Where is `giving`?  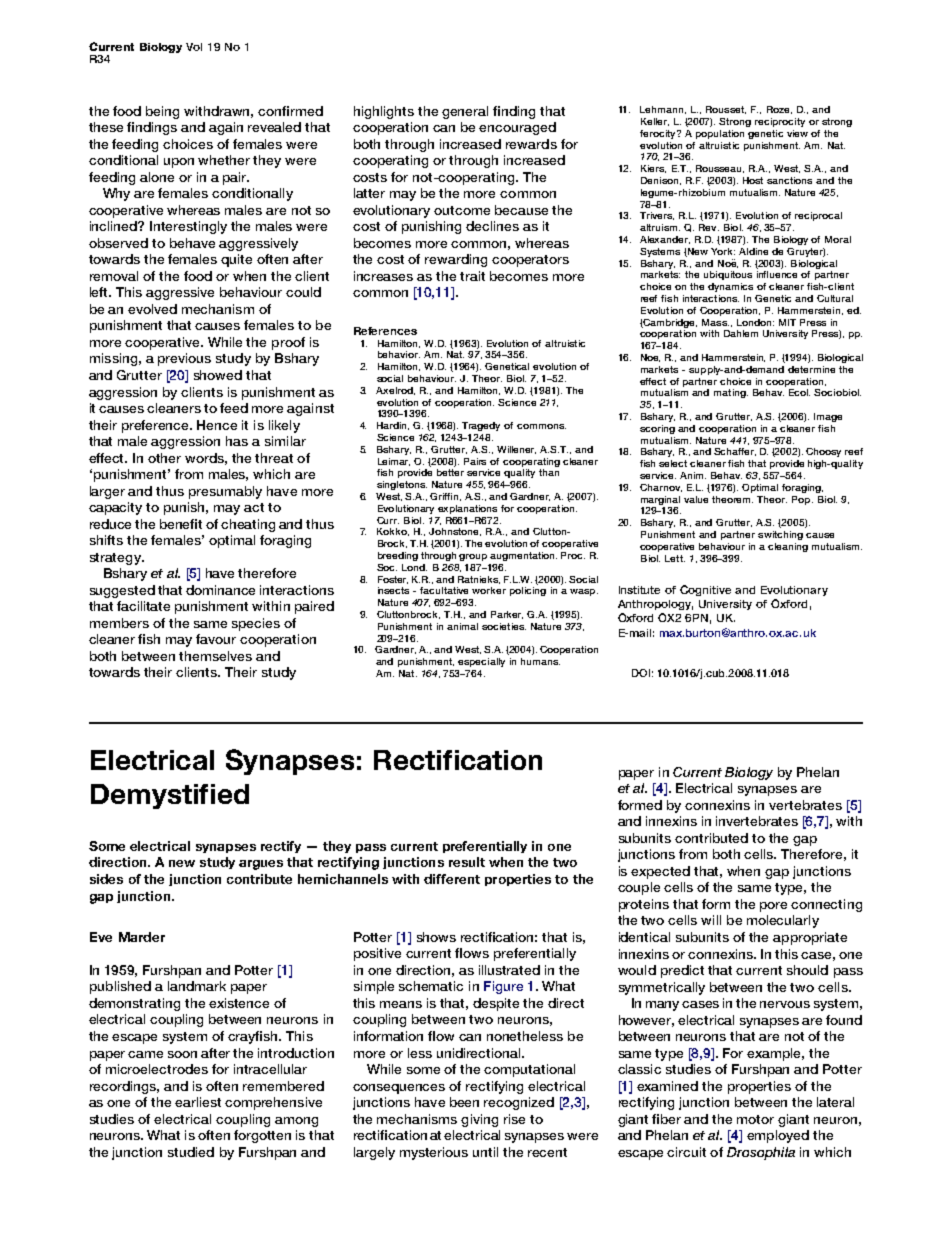
giving is located at coordinates (479, 1120).
